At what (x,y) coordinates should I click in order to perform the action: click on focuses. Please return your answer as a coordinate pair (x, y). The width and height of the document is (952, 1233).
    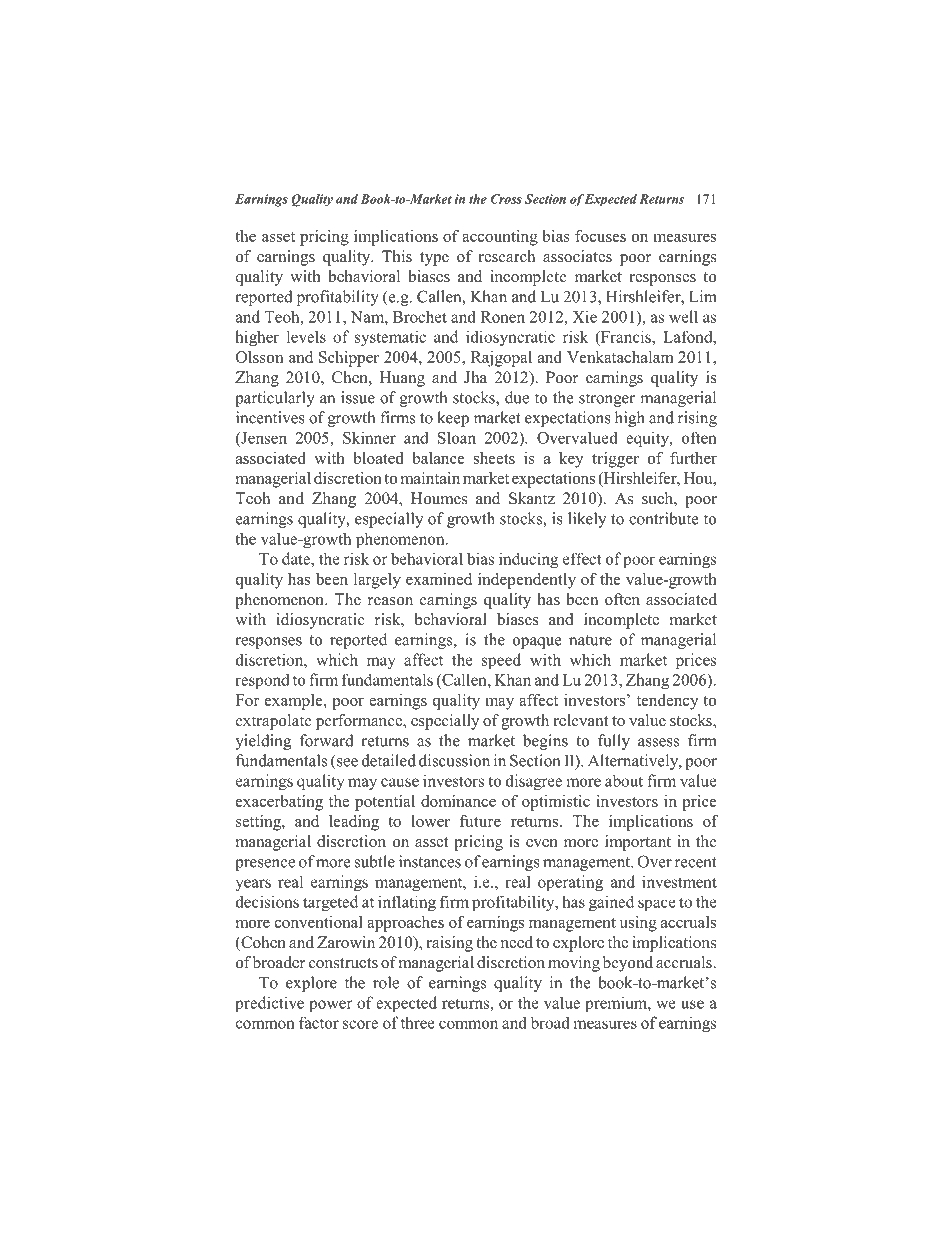
    Looking at the image, I should click on (600, 236).
